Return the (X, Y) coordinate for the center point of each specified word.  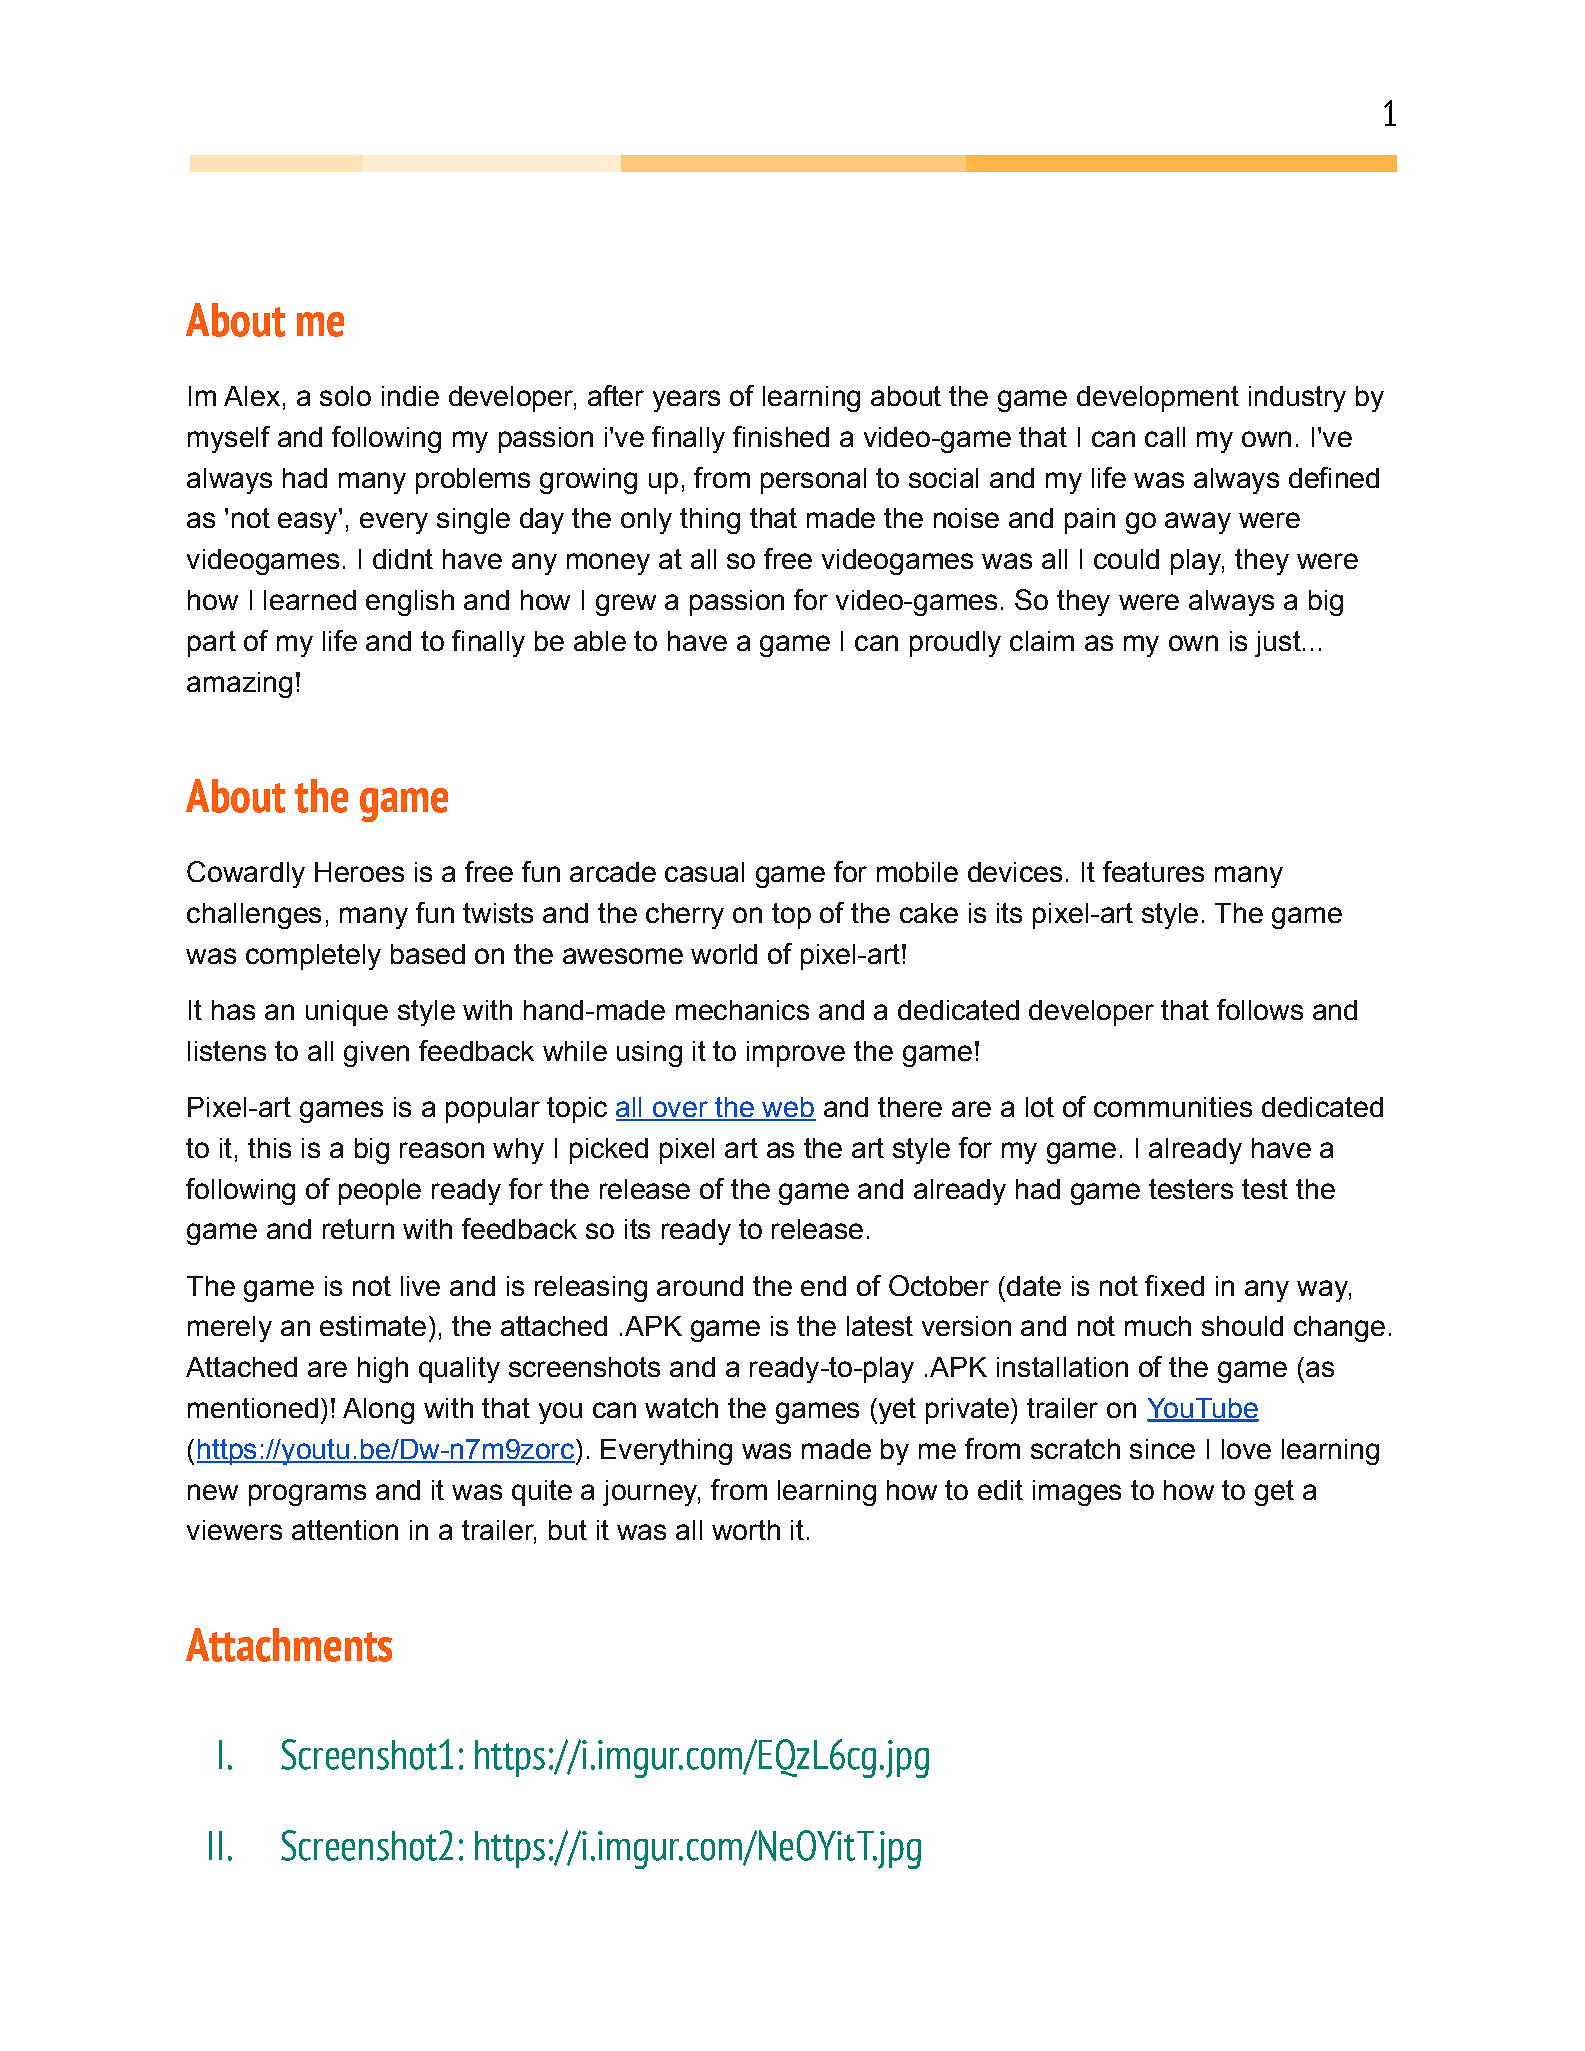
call (1165, 437)
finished (781, 436)
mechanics (742, 1010)
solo (345, 396)
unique (347, 1013)
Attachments (289, 1645)
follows (1260, 1009)
